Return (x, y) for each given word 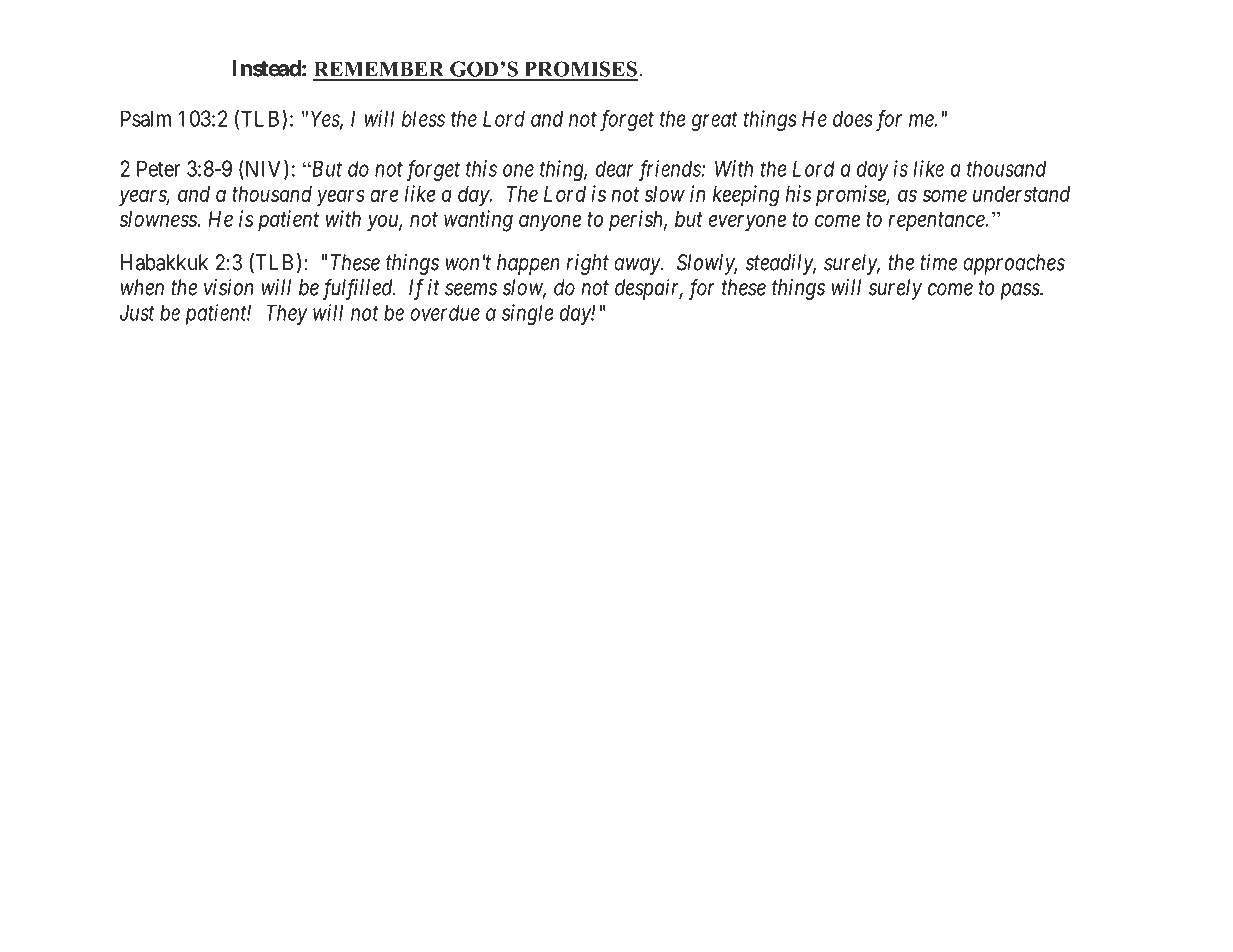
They (286, 314)
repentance (937, 221)
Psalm (146, 118)
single (528, 314)
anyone (550, 223)
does (853, 118)
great (714, 121)
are (384, 196)
